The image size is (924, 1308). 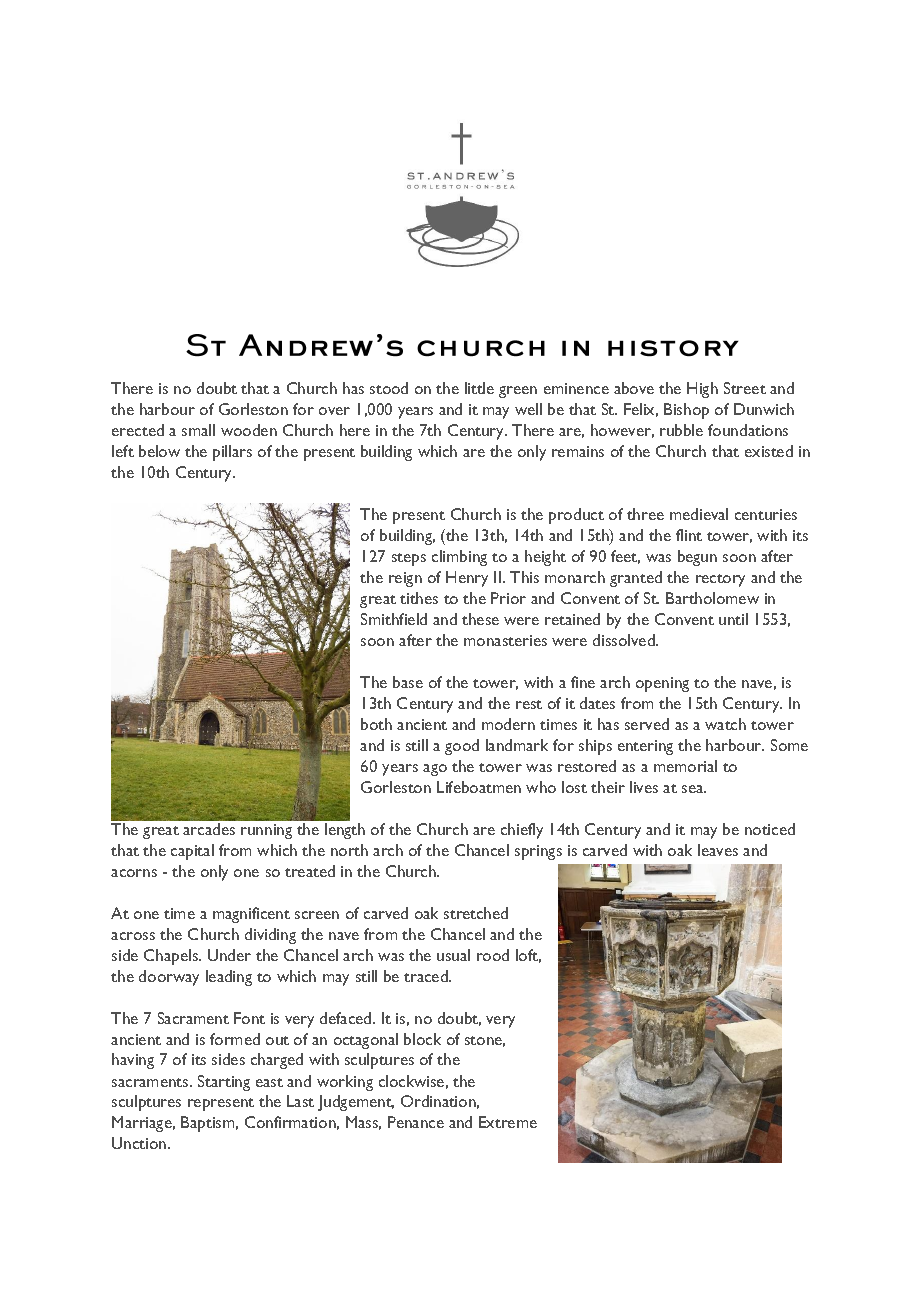 I want to click on stretched, so click(x=476, y=913).
